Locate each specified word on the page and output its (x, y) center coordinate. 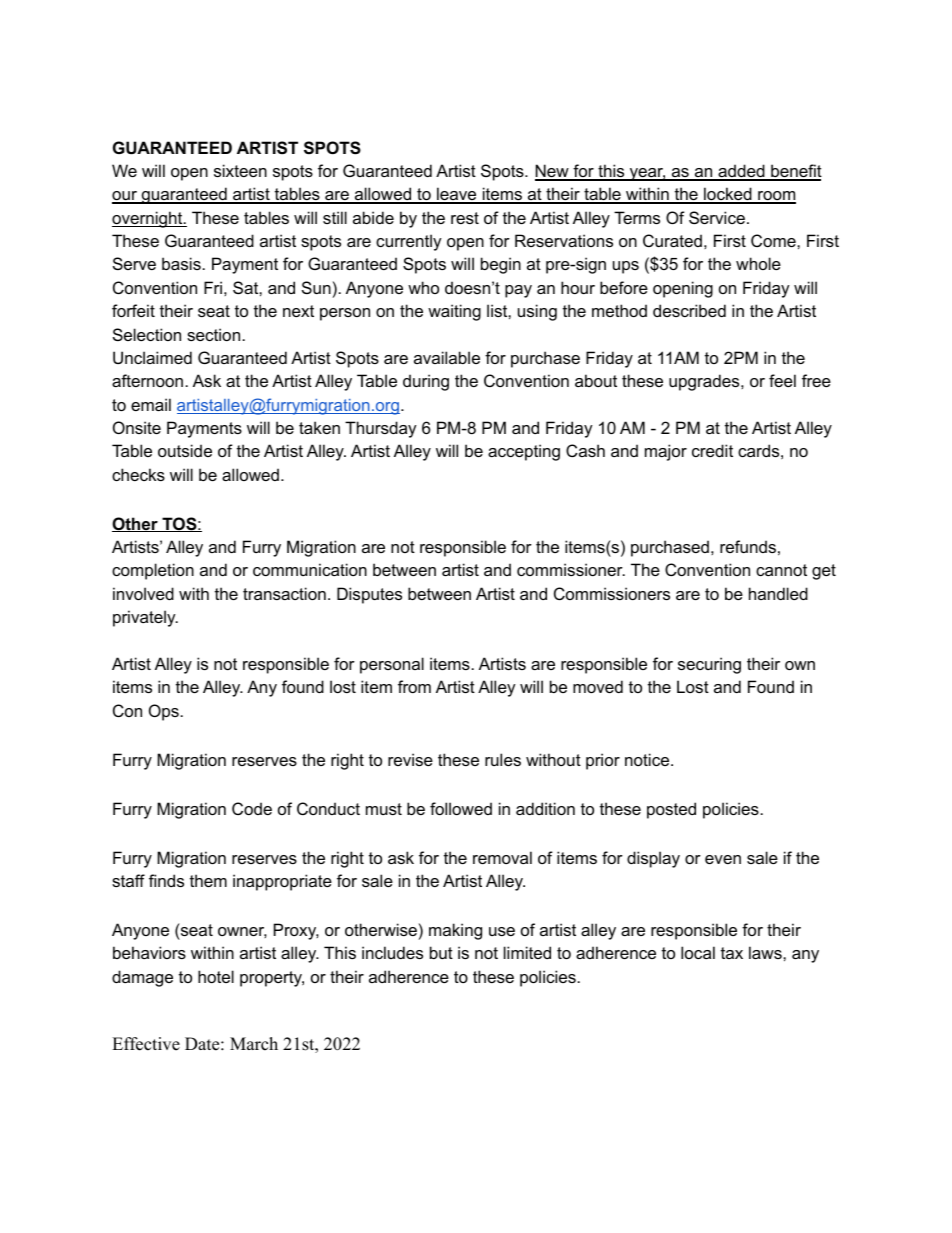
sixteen (240, 170)
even (723, 859)
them (208, 880)
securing (709, 665)
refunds (748, 546)
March (254, 1044)
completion (153, 571)
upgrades (705, 382)
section (213, 334)
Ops (164, 712)
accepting (524, 452)
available (447, 357)
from (414, 686)
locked (728, 195)
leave (457, 195)
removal (502, 857)
